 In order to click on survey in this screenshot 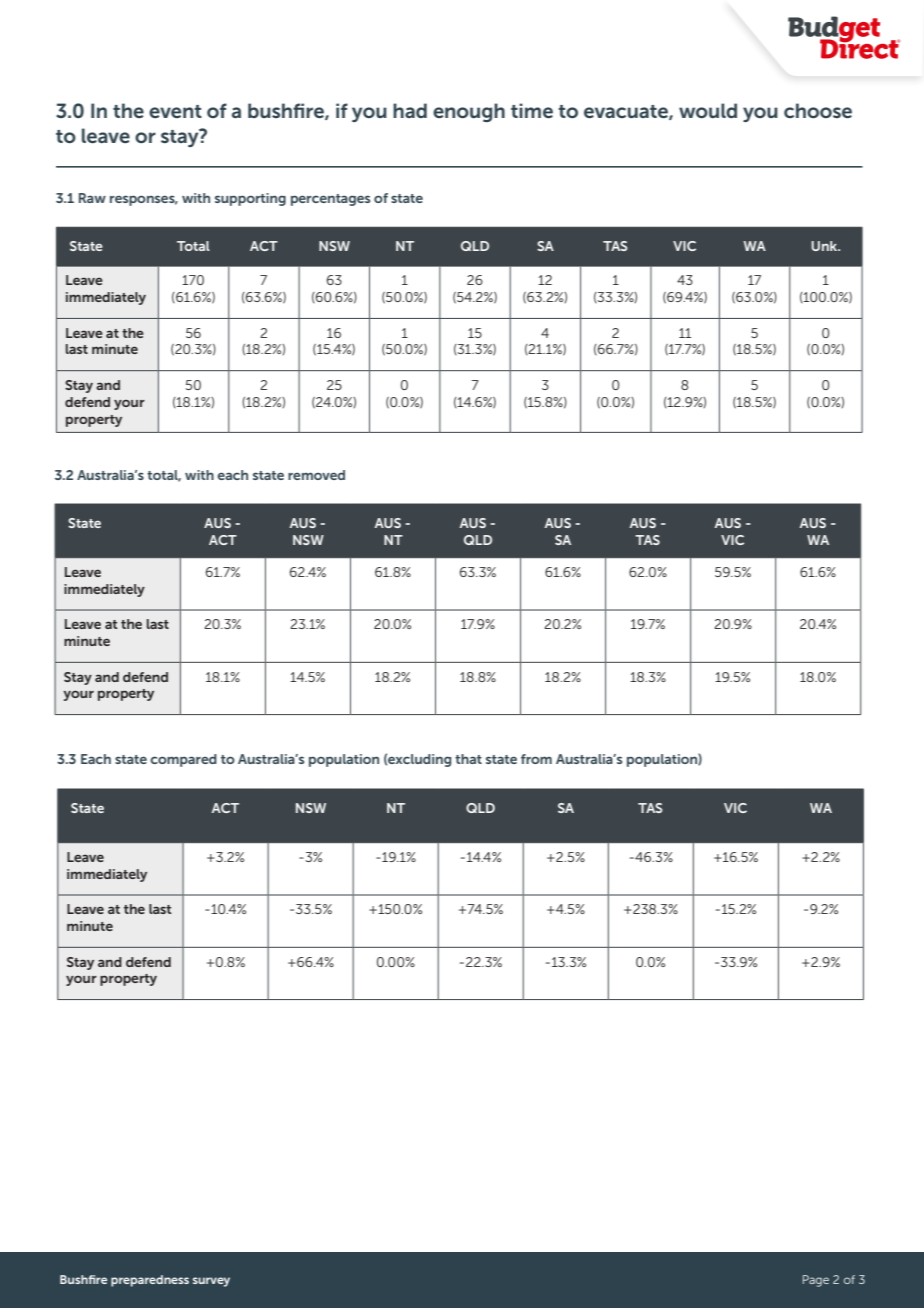, I will do `click(211, 1282)`.
